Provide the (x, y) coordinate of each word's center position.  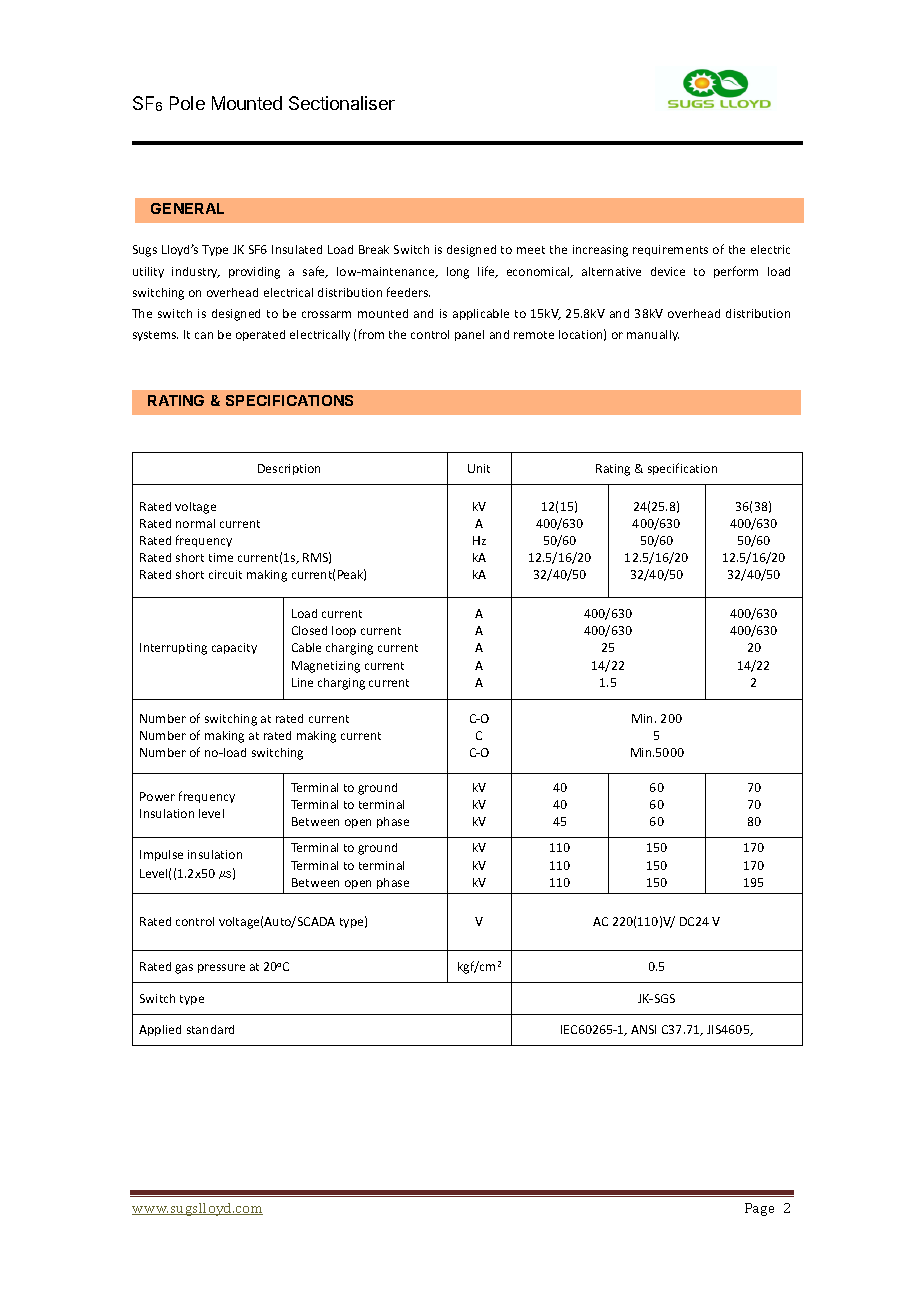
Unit (479, 468)
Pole (187, 103)
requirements (670, 250)
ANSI (643, 1029)
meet (531, 250)
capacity (234, 648)
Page (759, 1209)
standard (210, 1029)
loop (344, 631)
